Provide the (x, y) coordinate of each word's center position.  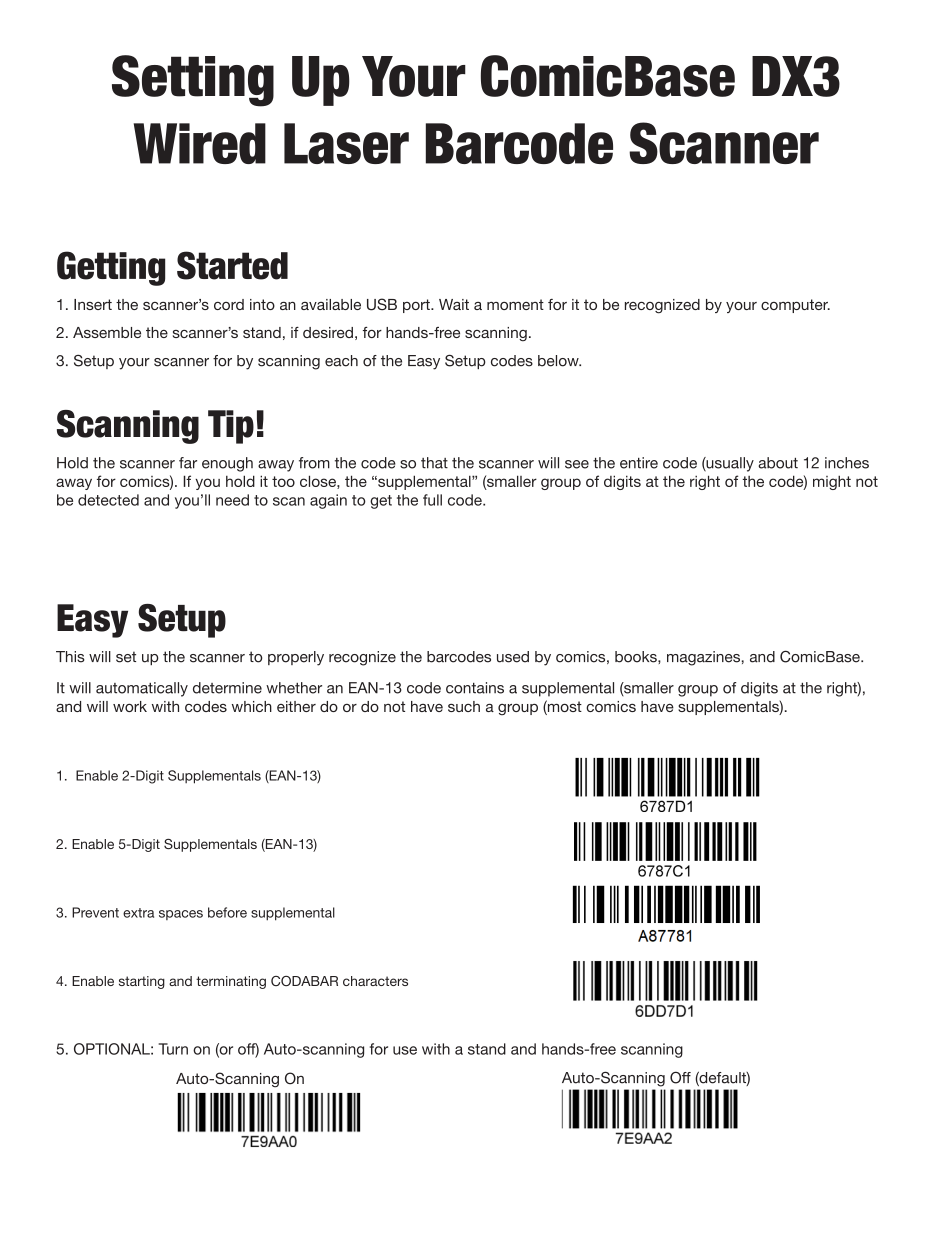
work (130, 706)
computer (795, 306)
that (434, 463)
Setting (193, 81)
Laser (346, 143)
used (513, 657)
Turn (173, 1049)
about (778, 463)
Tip (231, 427)
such (464, 706)
